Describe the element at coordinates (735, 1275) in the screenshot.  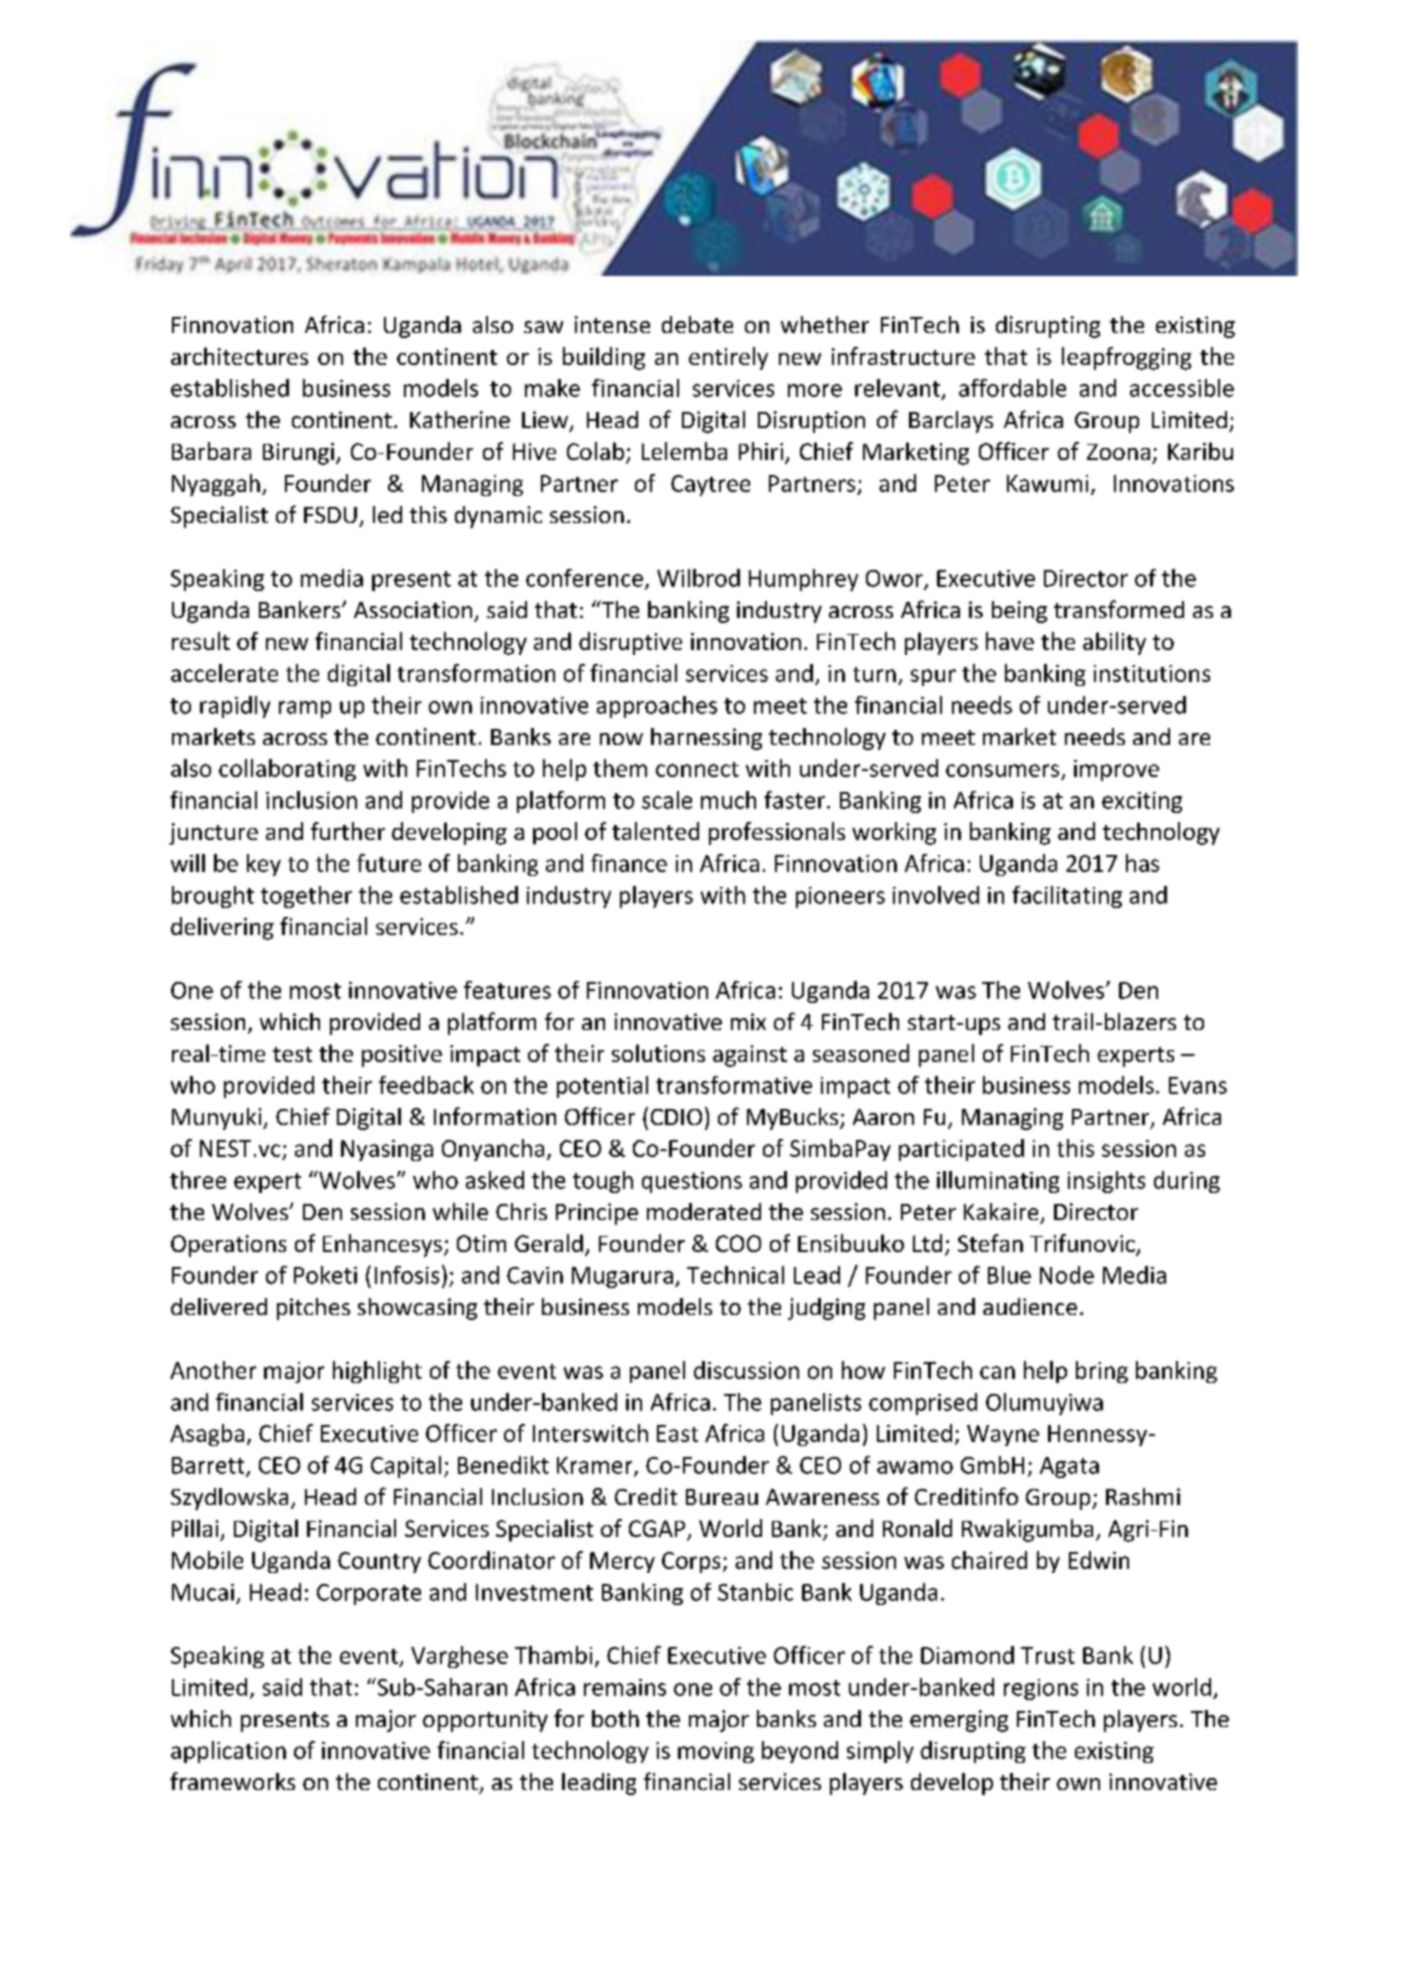
I see `Technical` at that location.
